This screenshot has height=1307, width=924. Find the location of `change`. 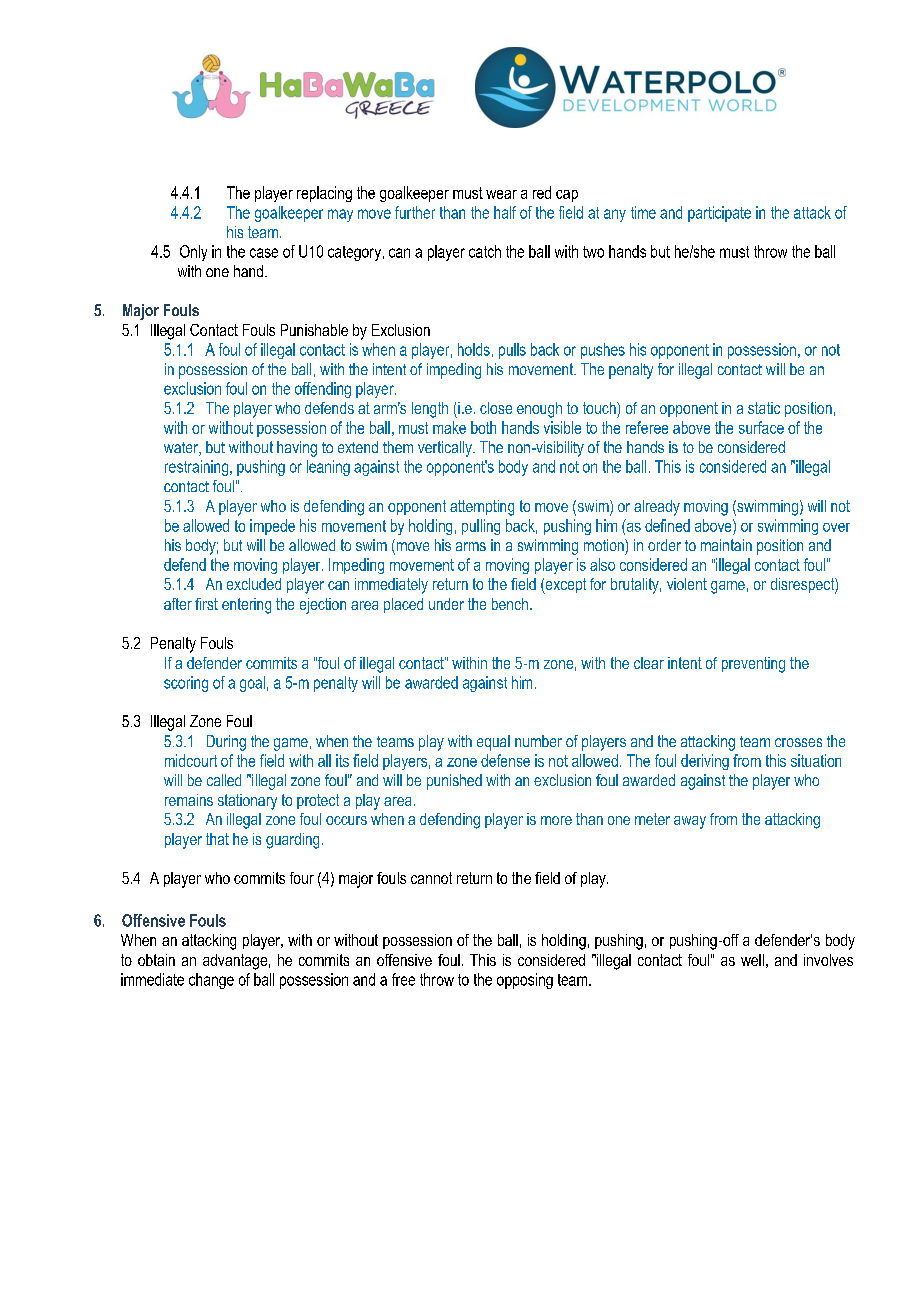

change is located at coordinates (211, 981).
